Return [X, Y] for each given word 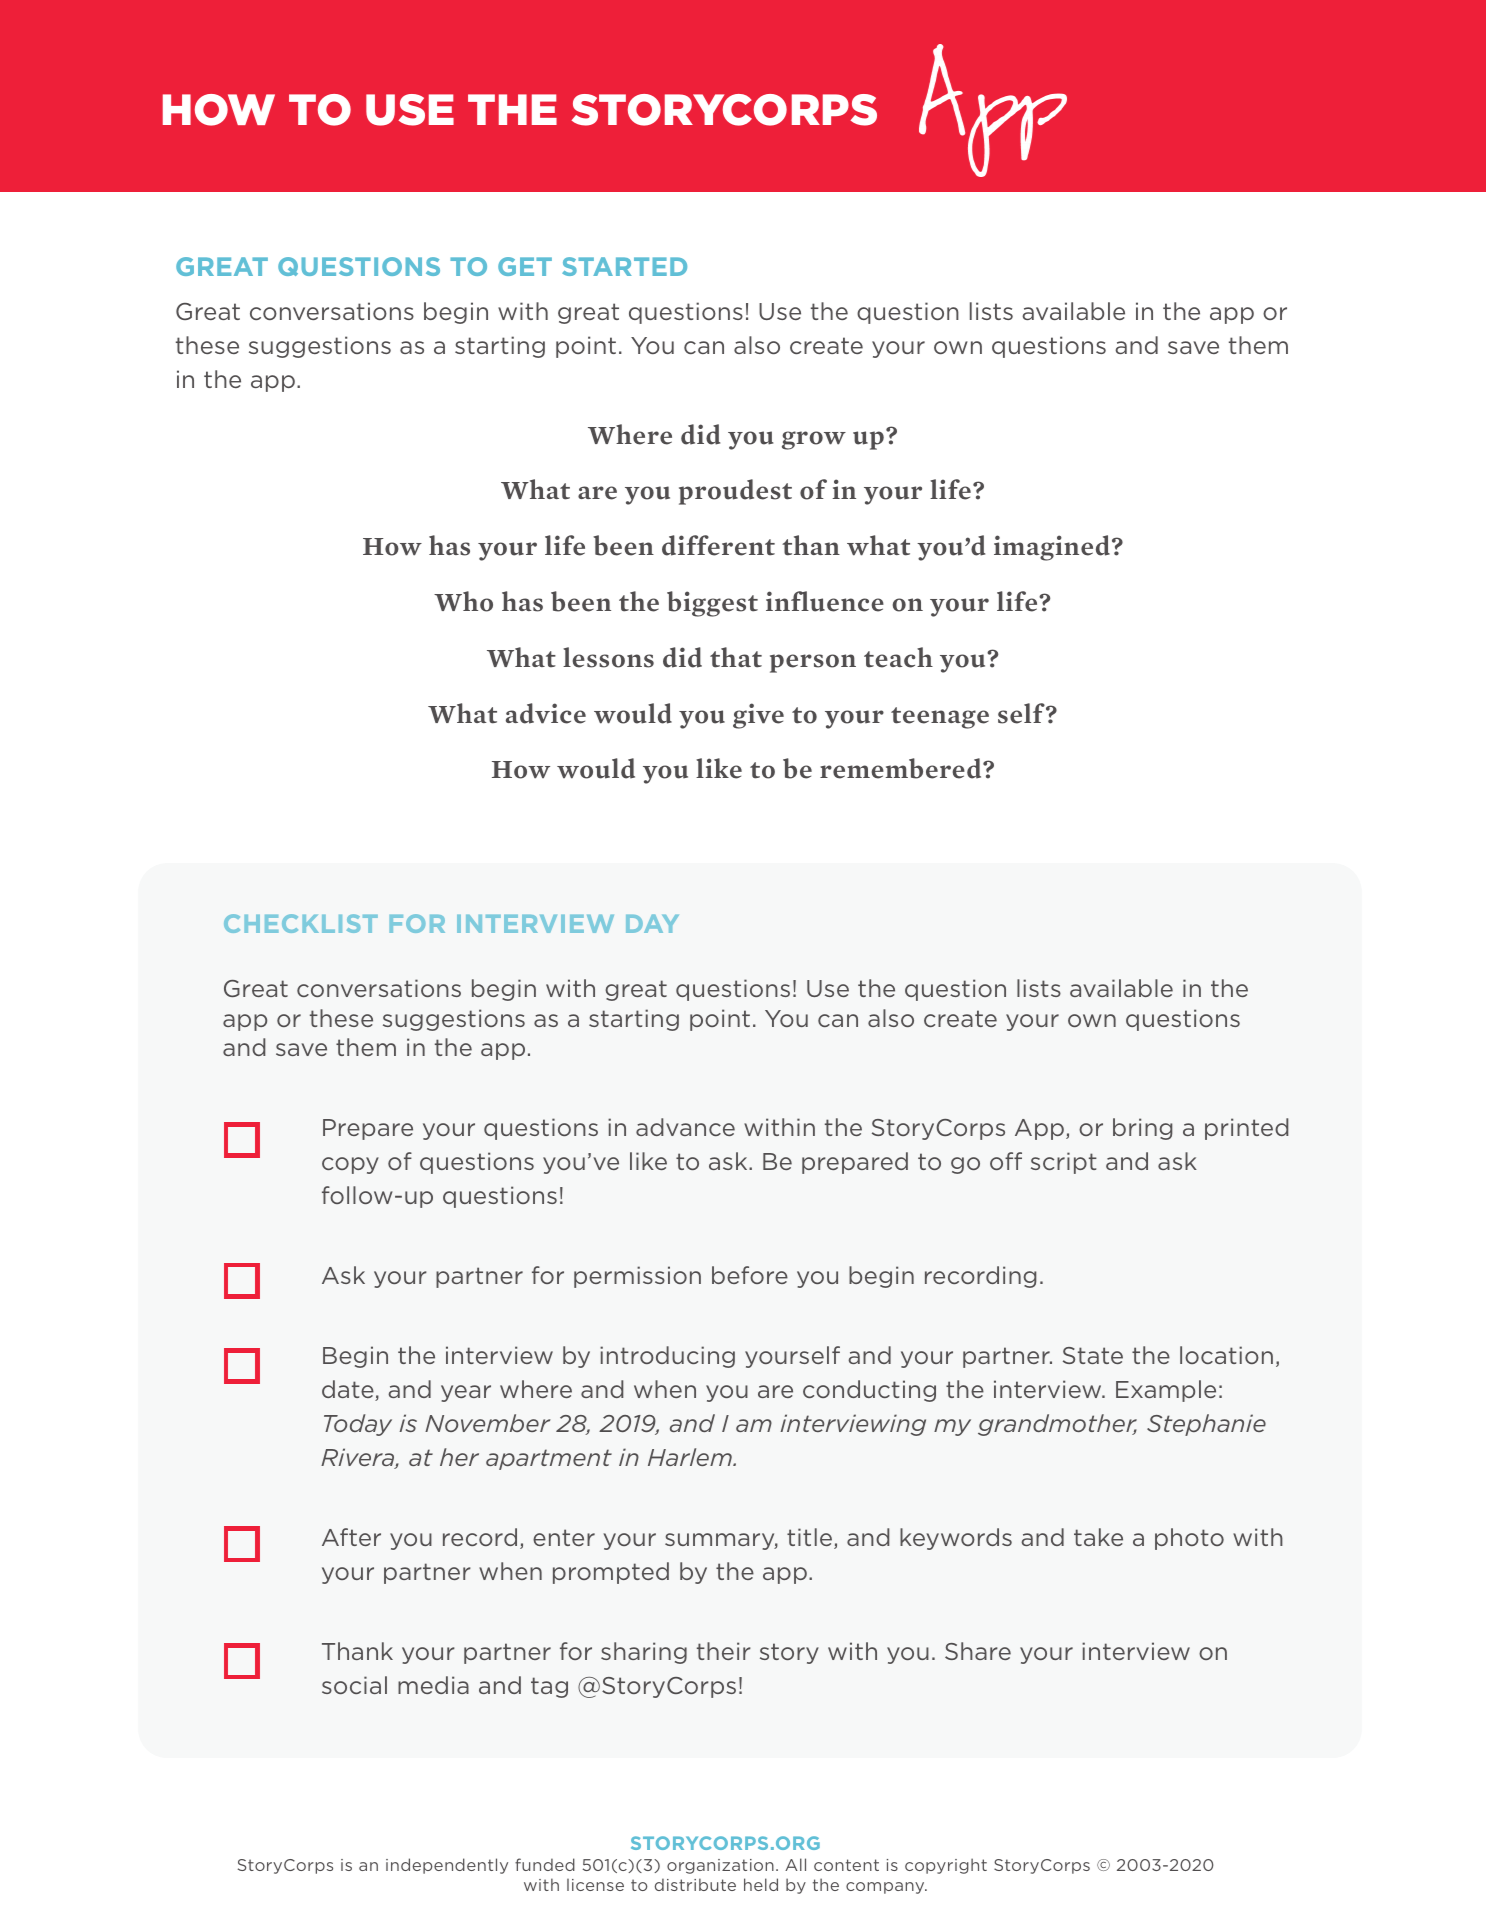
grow [814, 440]
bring [1142, 1129]
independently [447, 1866]
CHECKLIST [301, 923]
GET [525, 266]
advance [685, 1127]
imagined [1052, 548]
